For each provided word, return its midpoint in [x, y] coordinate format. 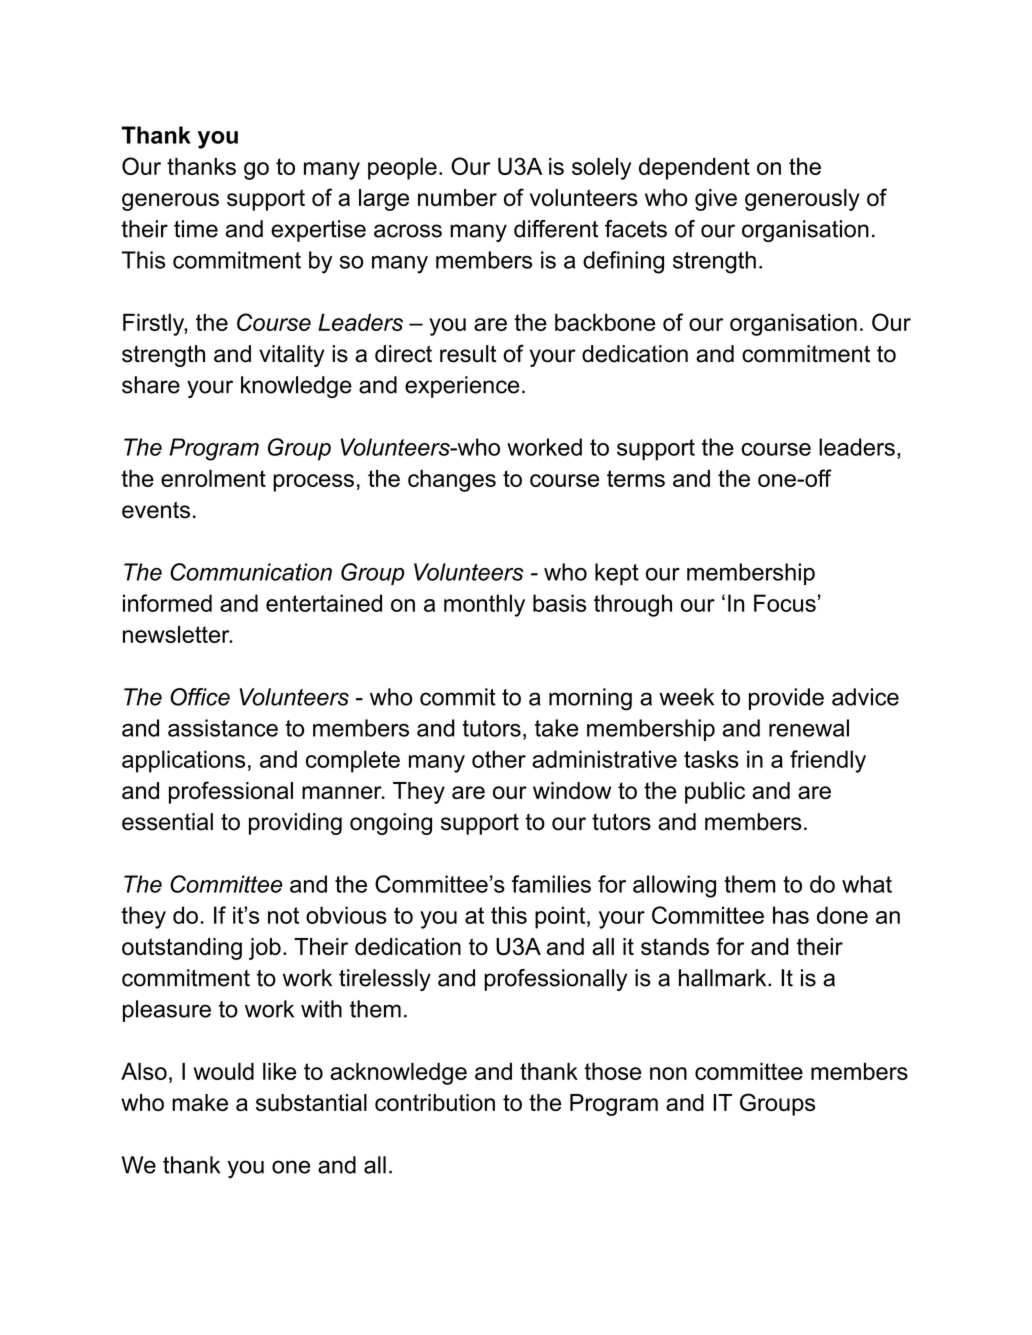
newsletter [177, 634]
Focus [785, 603]
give [716, 200]
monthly [484, 605]
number [457, 197]
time [196, 229]
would [223, 1071]
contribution [435, 1102]
